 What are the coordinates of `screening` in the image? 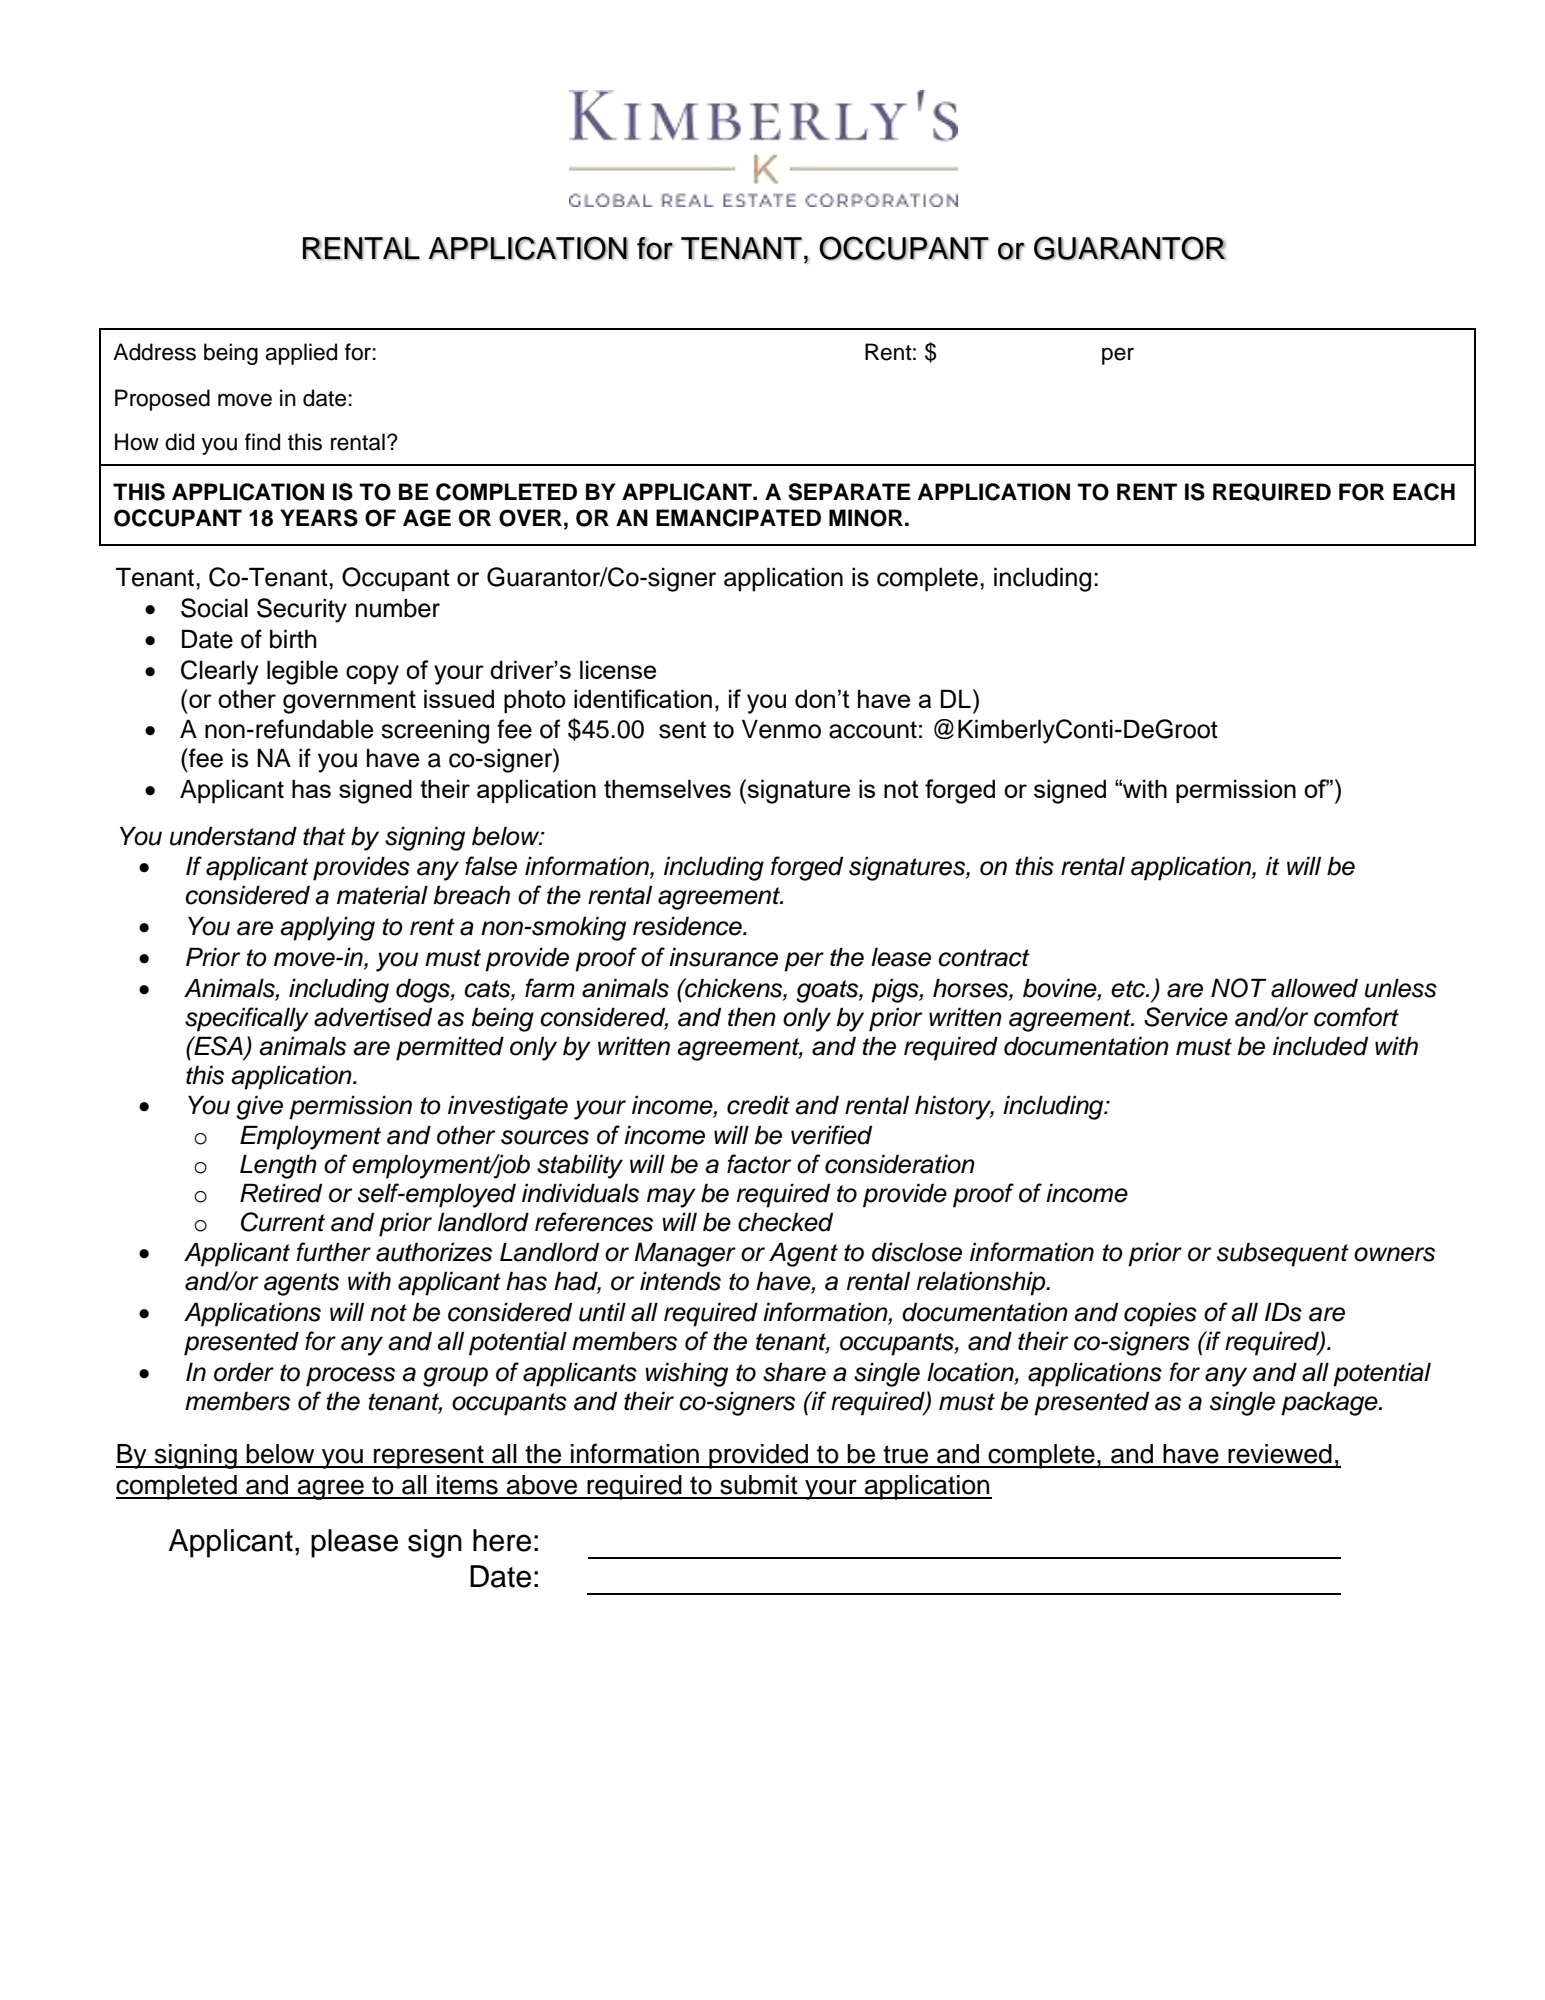 It's located at (435, 731).
